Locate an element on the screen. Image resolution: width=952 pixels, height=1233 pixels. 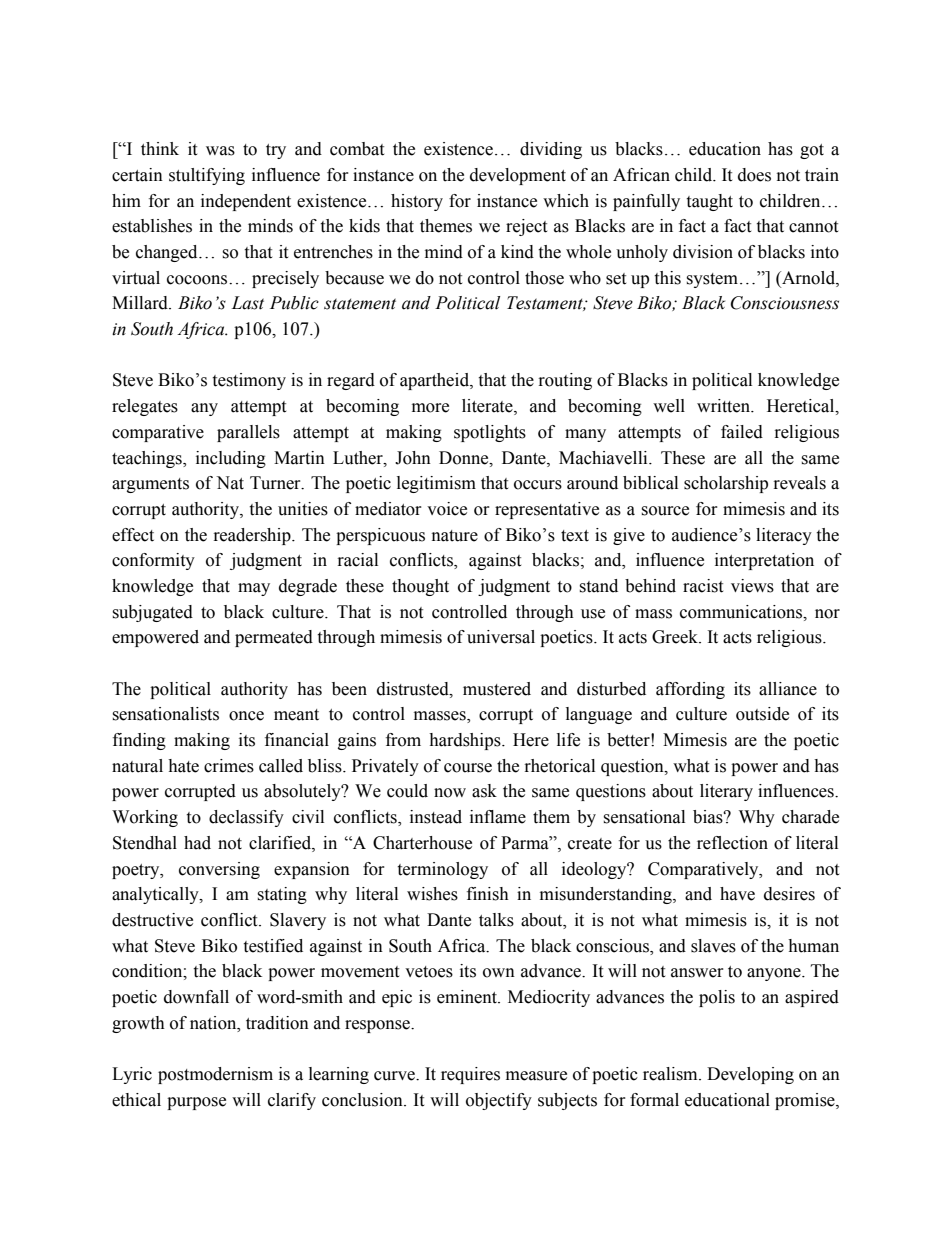
course is located at coordinates (468, 768).
